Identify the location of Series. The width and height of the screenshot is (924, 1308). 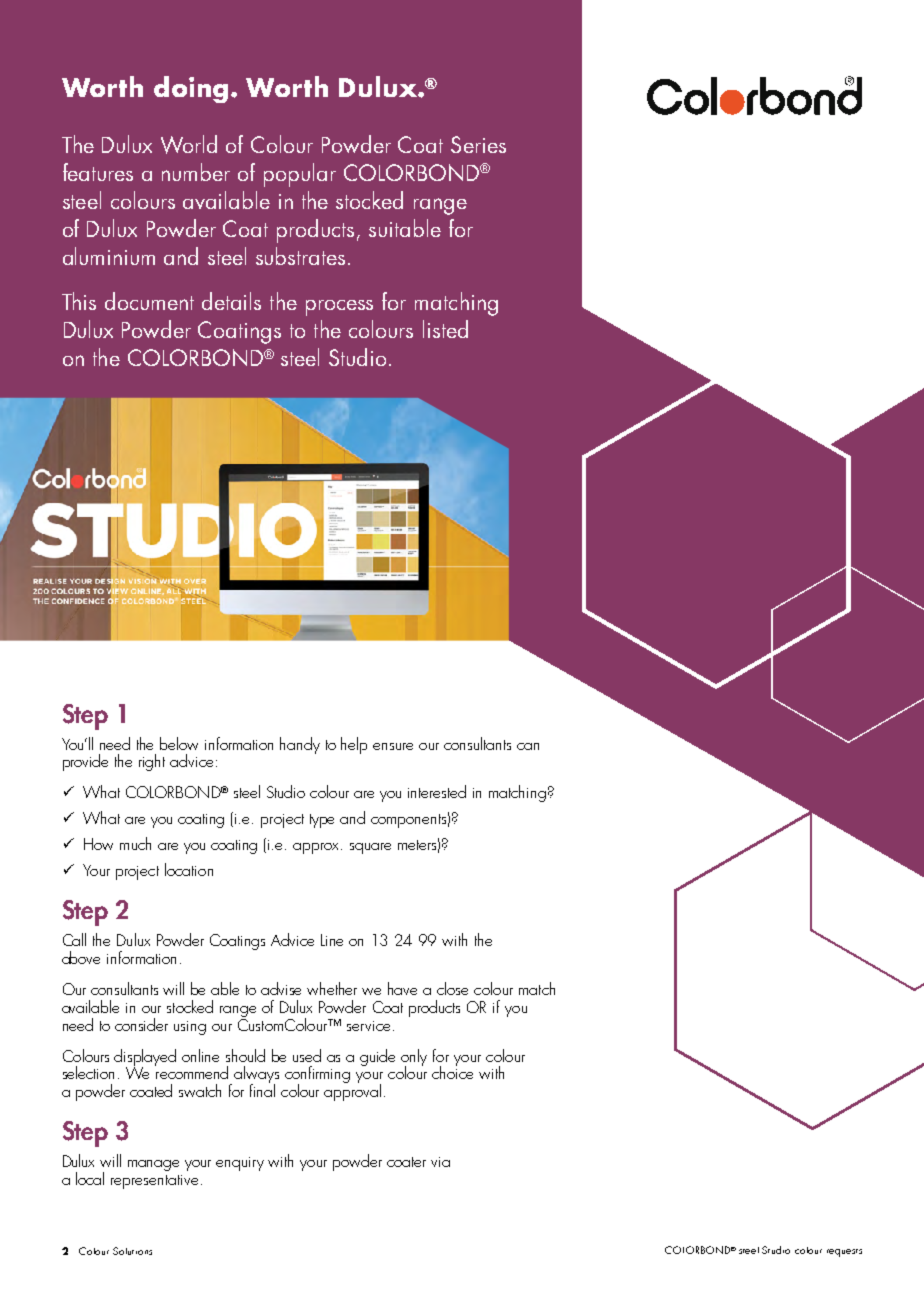
(478, 144).
